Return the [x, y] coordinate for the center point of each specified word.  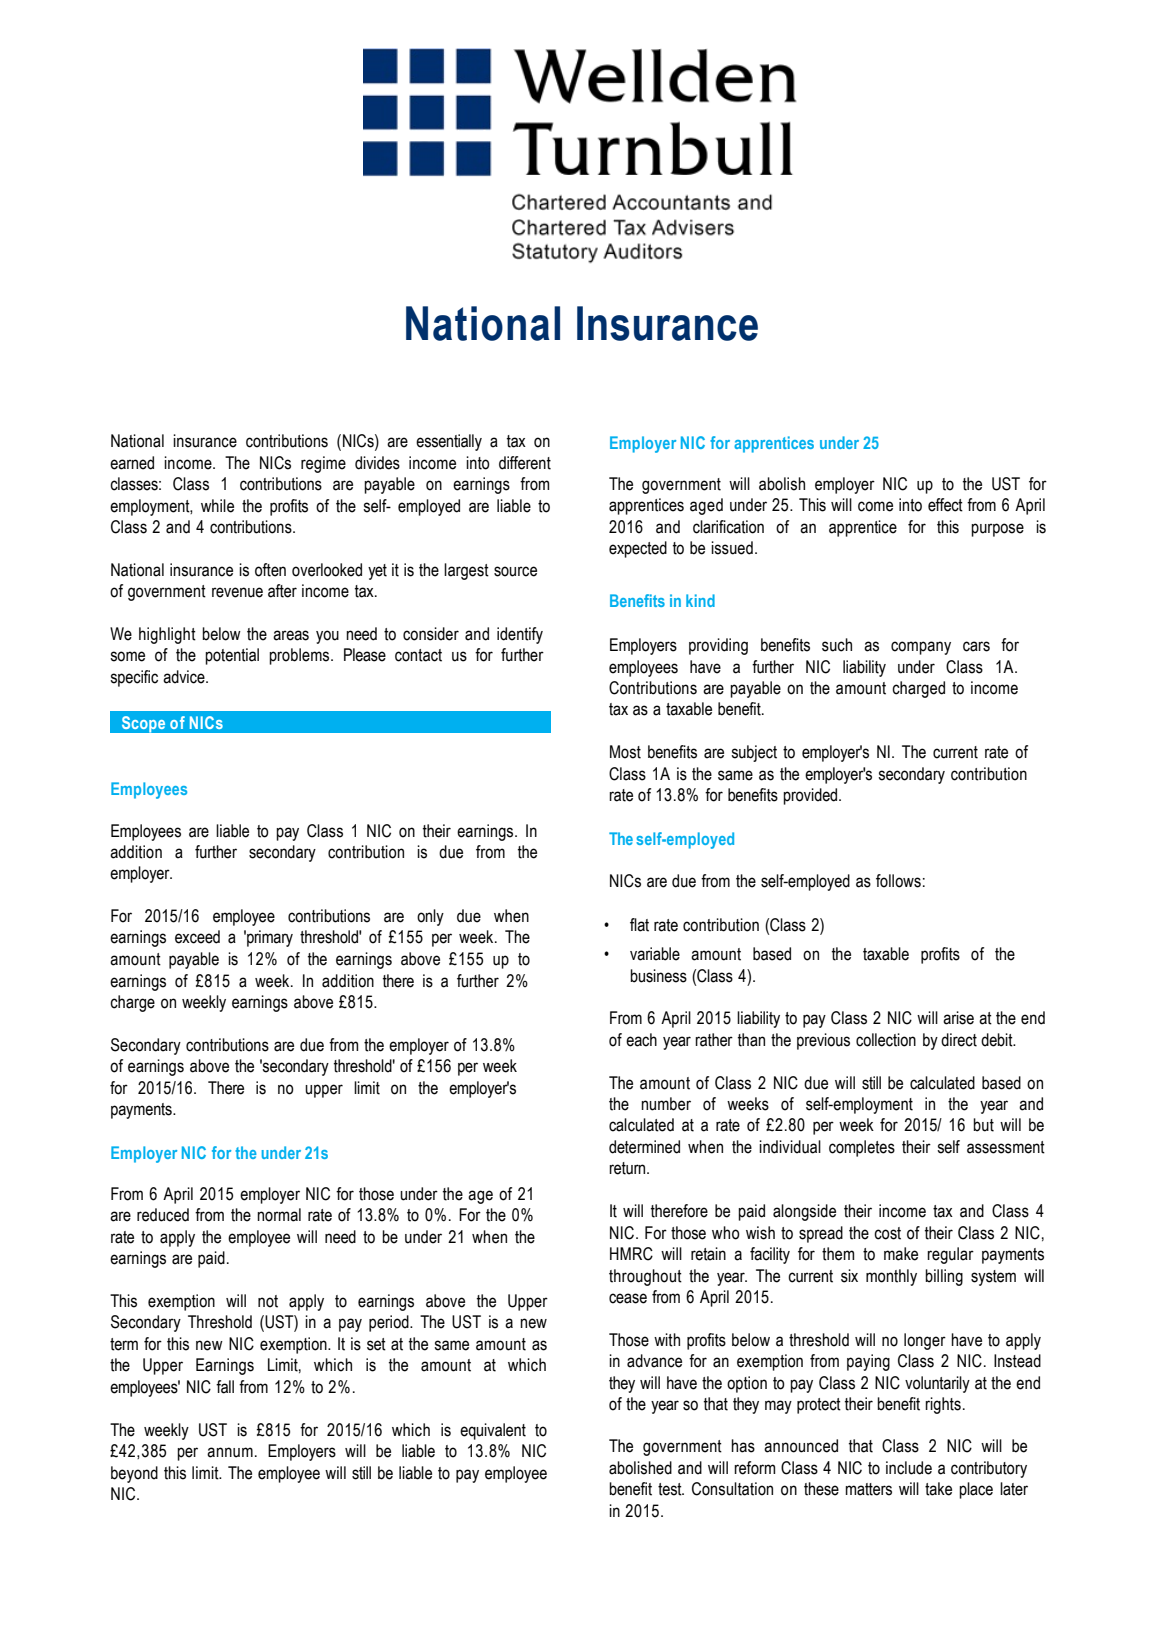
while [217, 506]
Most [625, 752]
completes [862, 1148]
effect [945, 505]
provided [811, 796]
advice [185, 677]
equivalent [493, 1431]
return [628, 1168]
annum [230, 1452]
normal [279, 1215]
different [525, 463]
